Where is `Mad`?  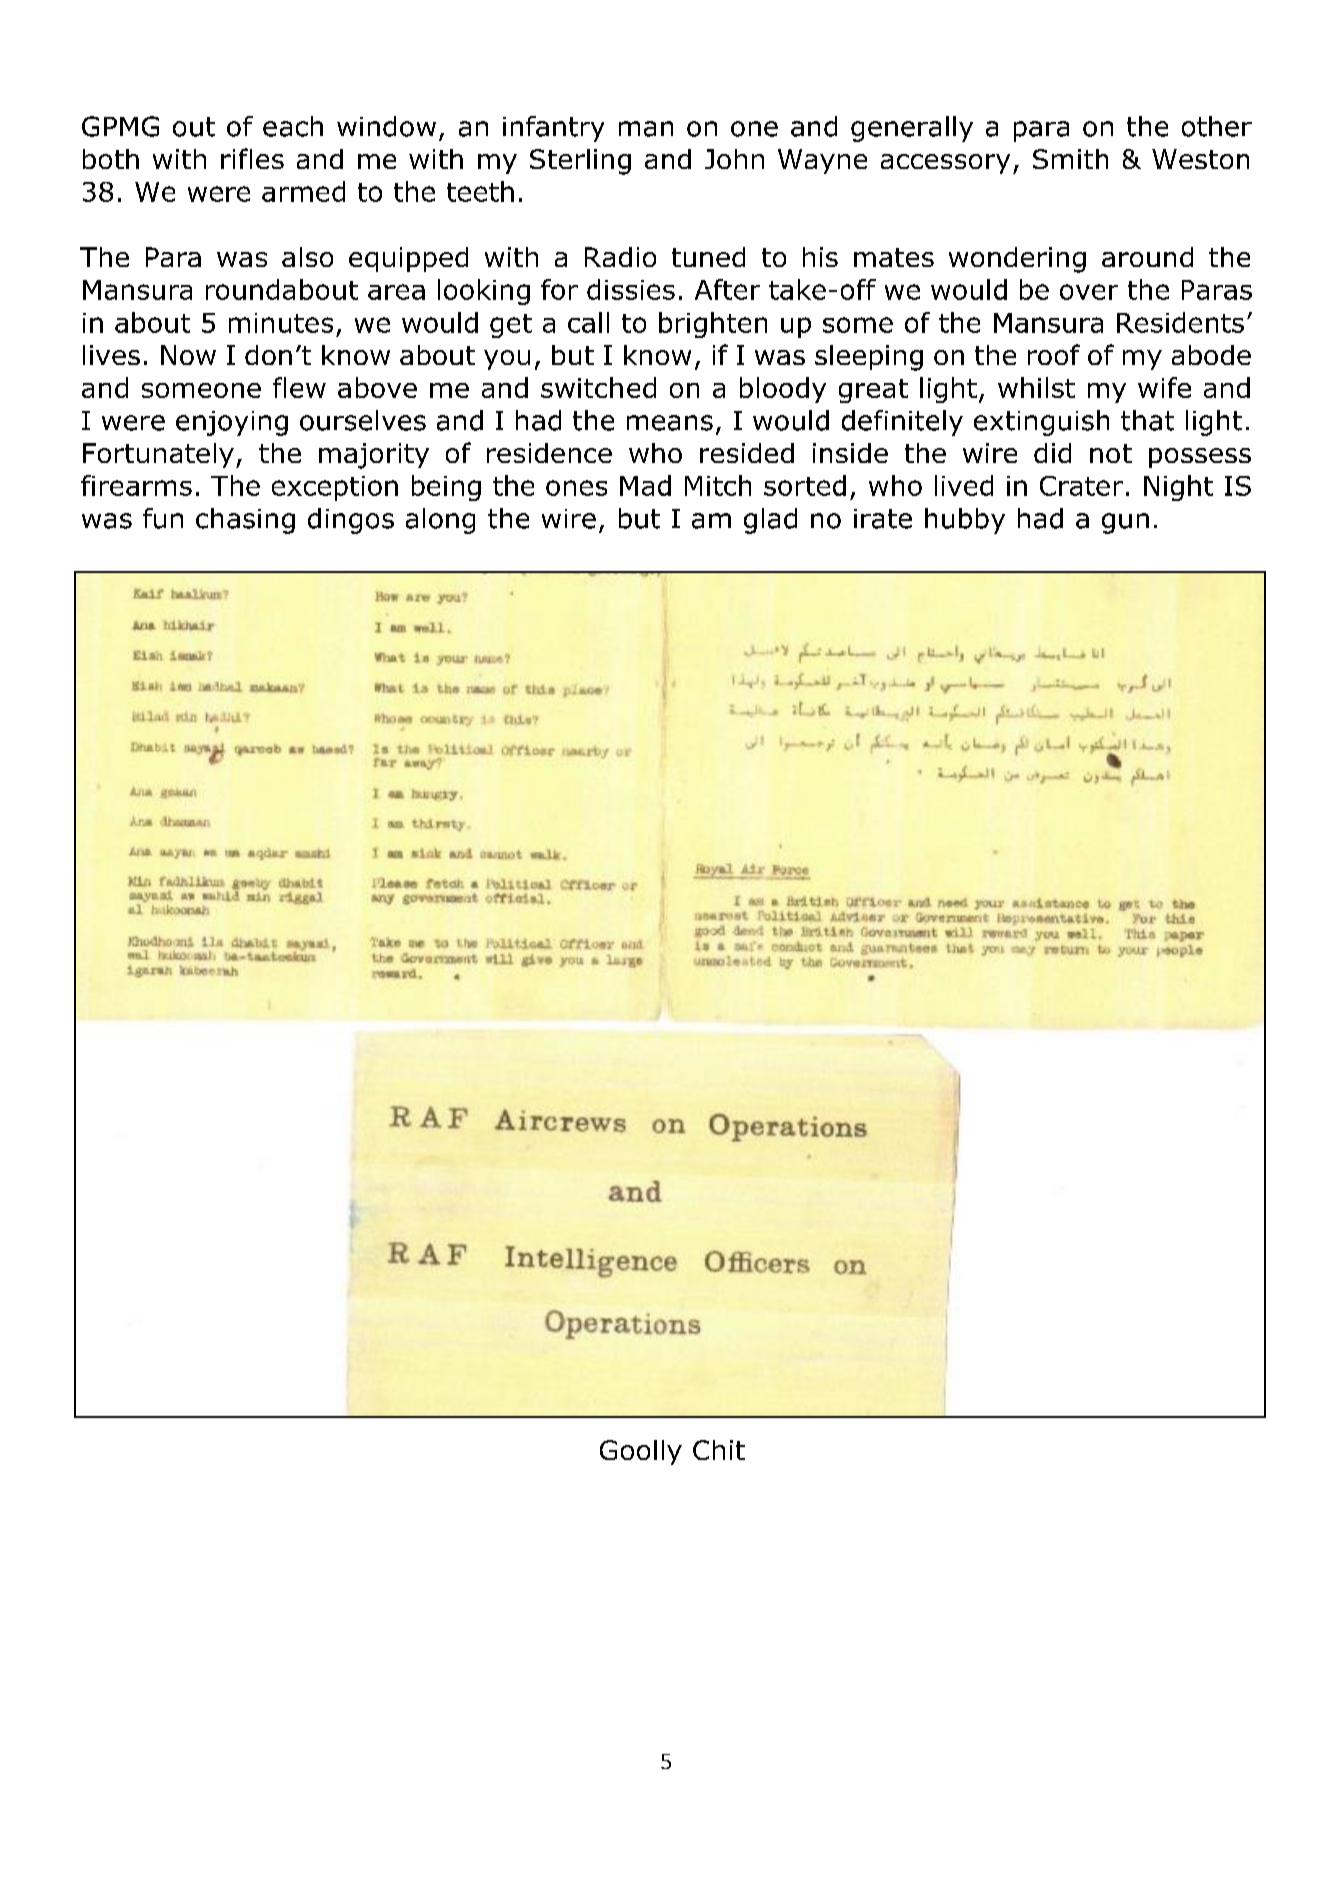
Mad is located at coordinates (645, 485).
